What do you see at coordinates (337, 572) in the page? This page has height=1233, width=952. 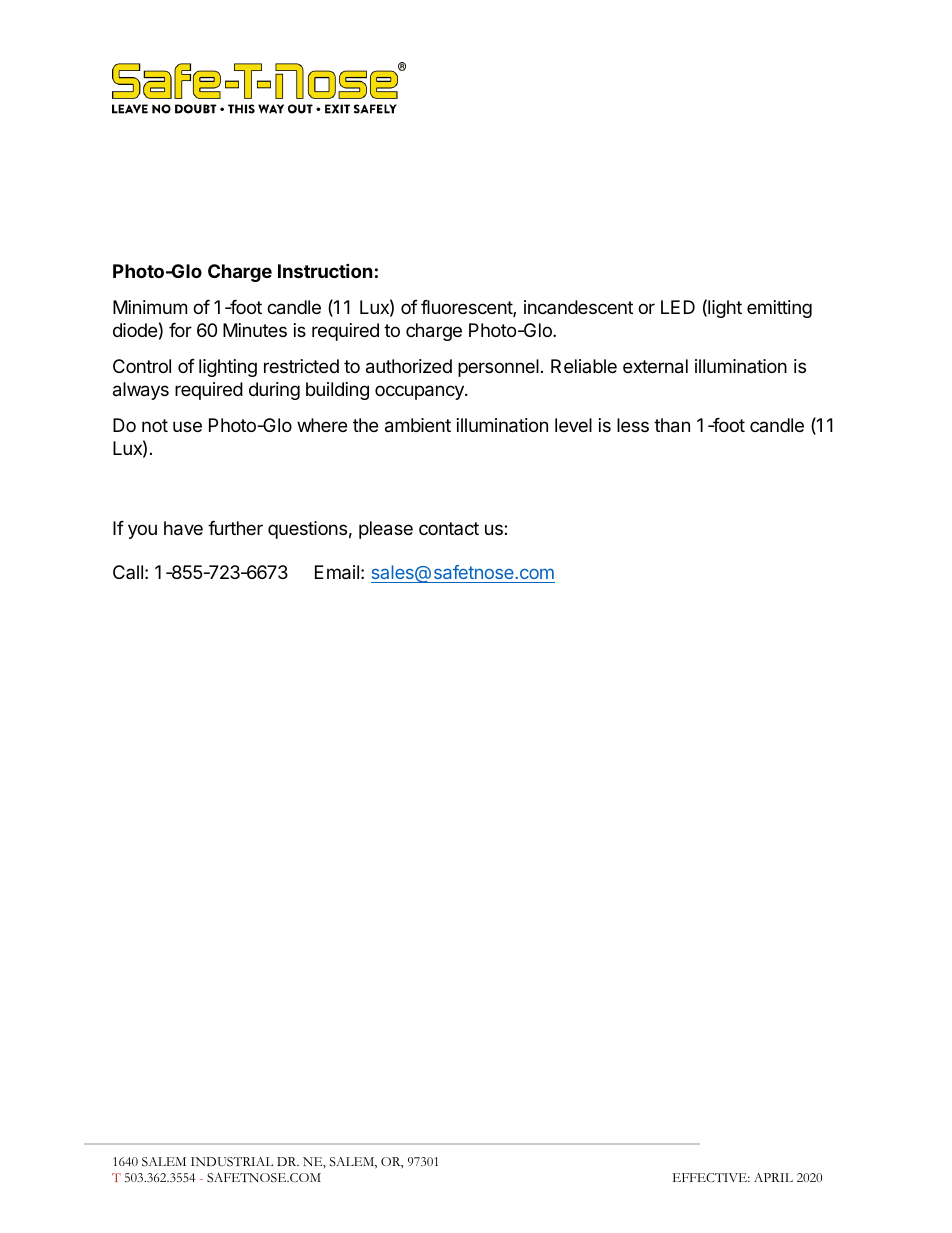 I see `Email` at bounding box center [337, 572].
